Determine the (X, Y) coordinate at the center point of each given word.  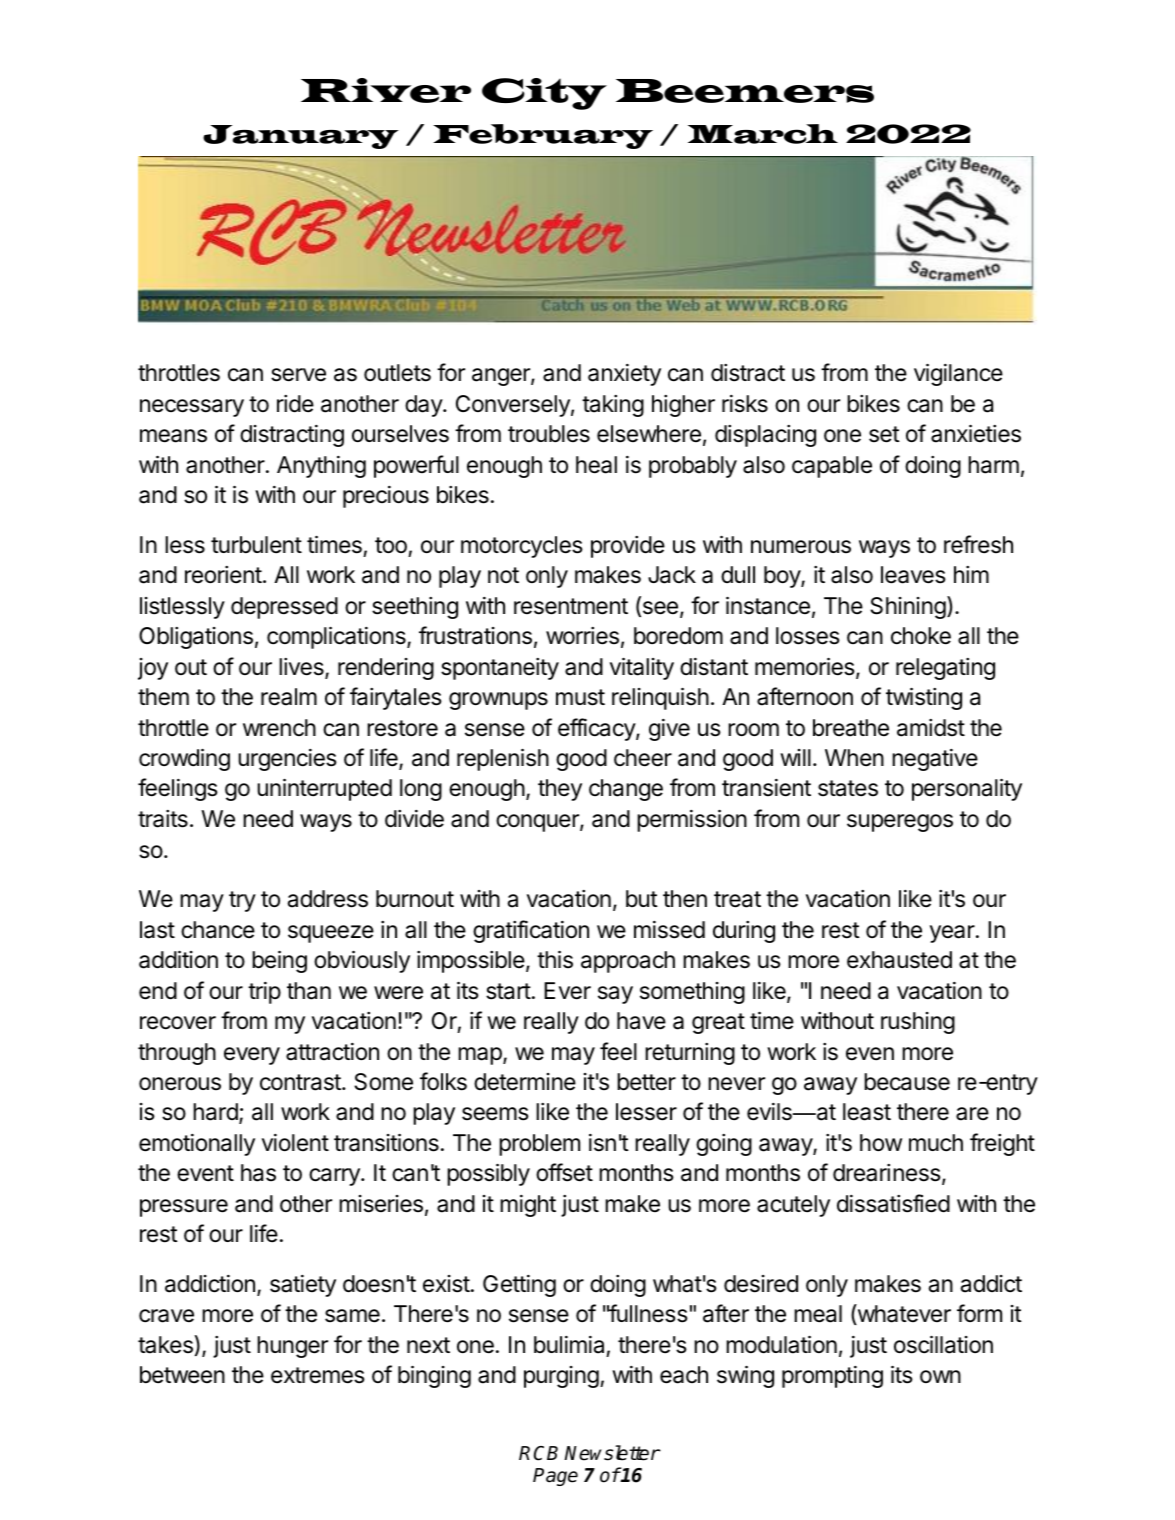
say (615, 995)
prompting (832, 1377)
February (543, 136)
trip (264, 993)
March (763, 134)
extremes (318, 1375)
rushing (918, 1023)
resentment (571, 606)
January (301, 137)
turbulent (256, 545)
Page (555, 1477)
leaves (913, 575)
